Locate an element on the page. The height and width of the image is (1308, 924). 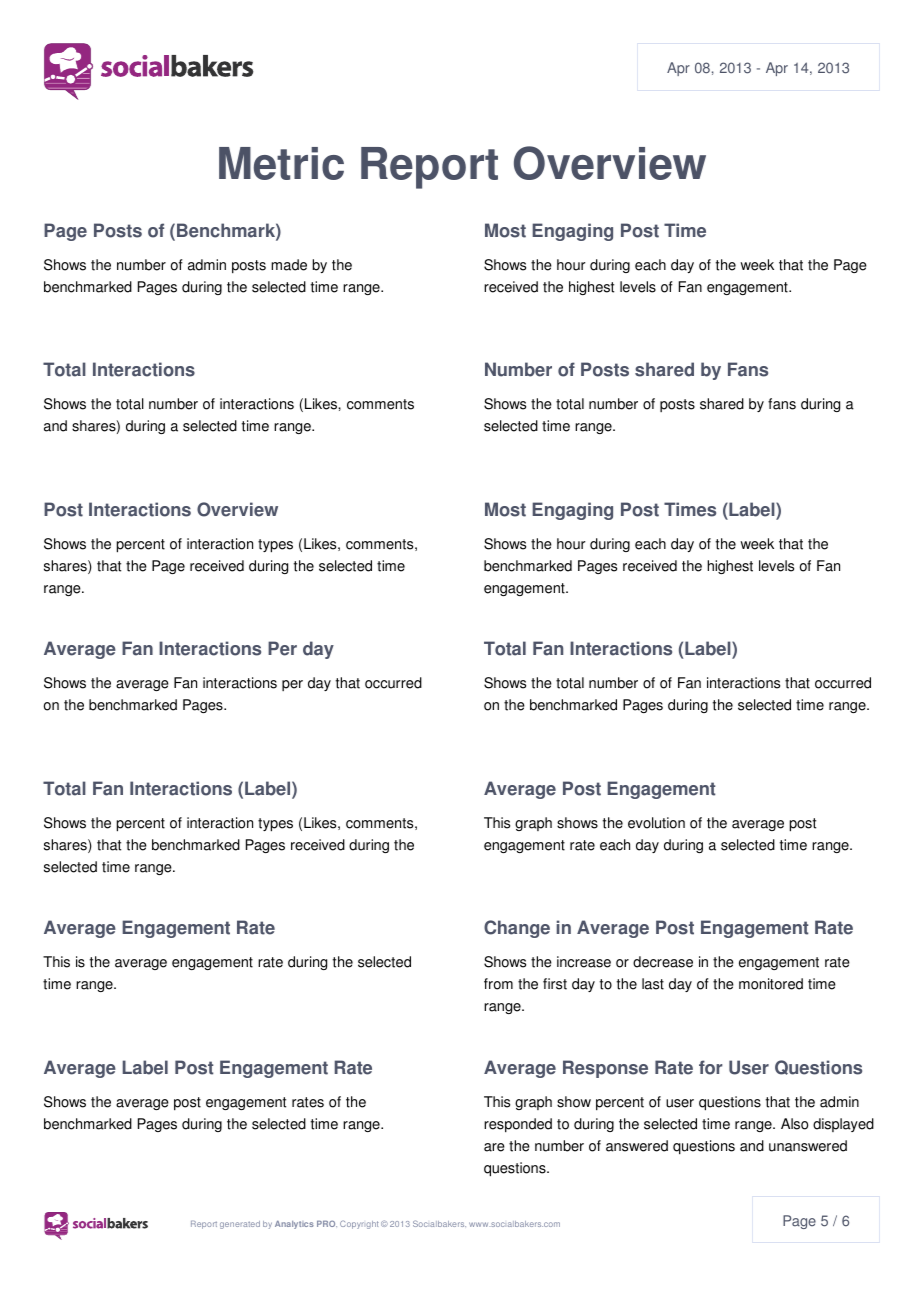
monitored is located at coordinates (771, 984).
